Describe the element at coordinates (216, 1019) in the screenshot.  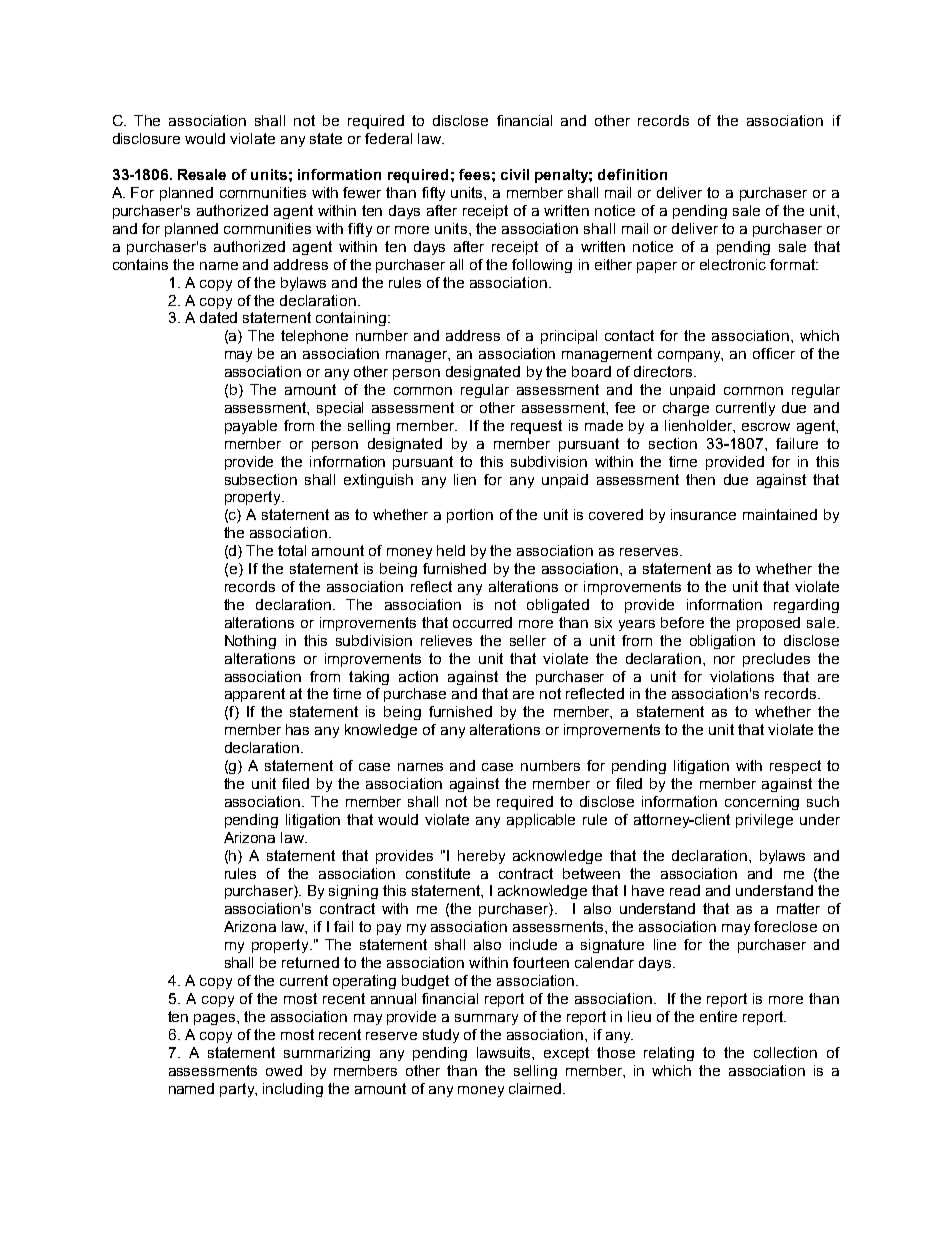
I see `pages` at that location.
